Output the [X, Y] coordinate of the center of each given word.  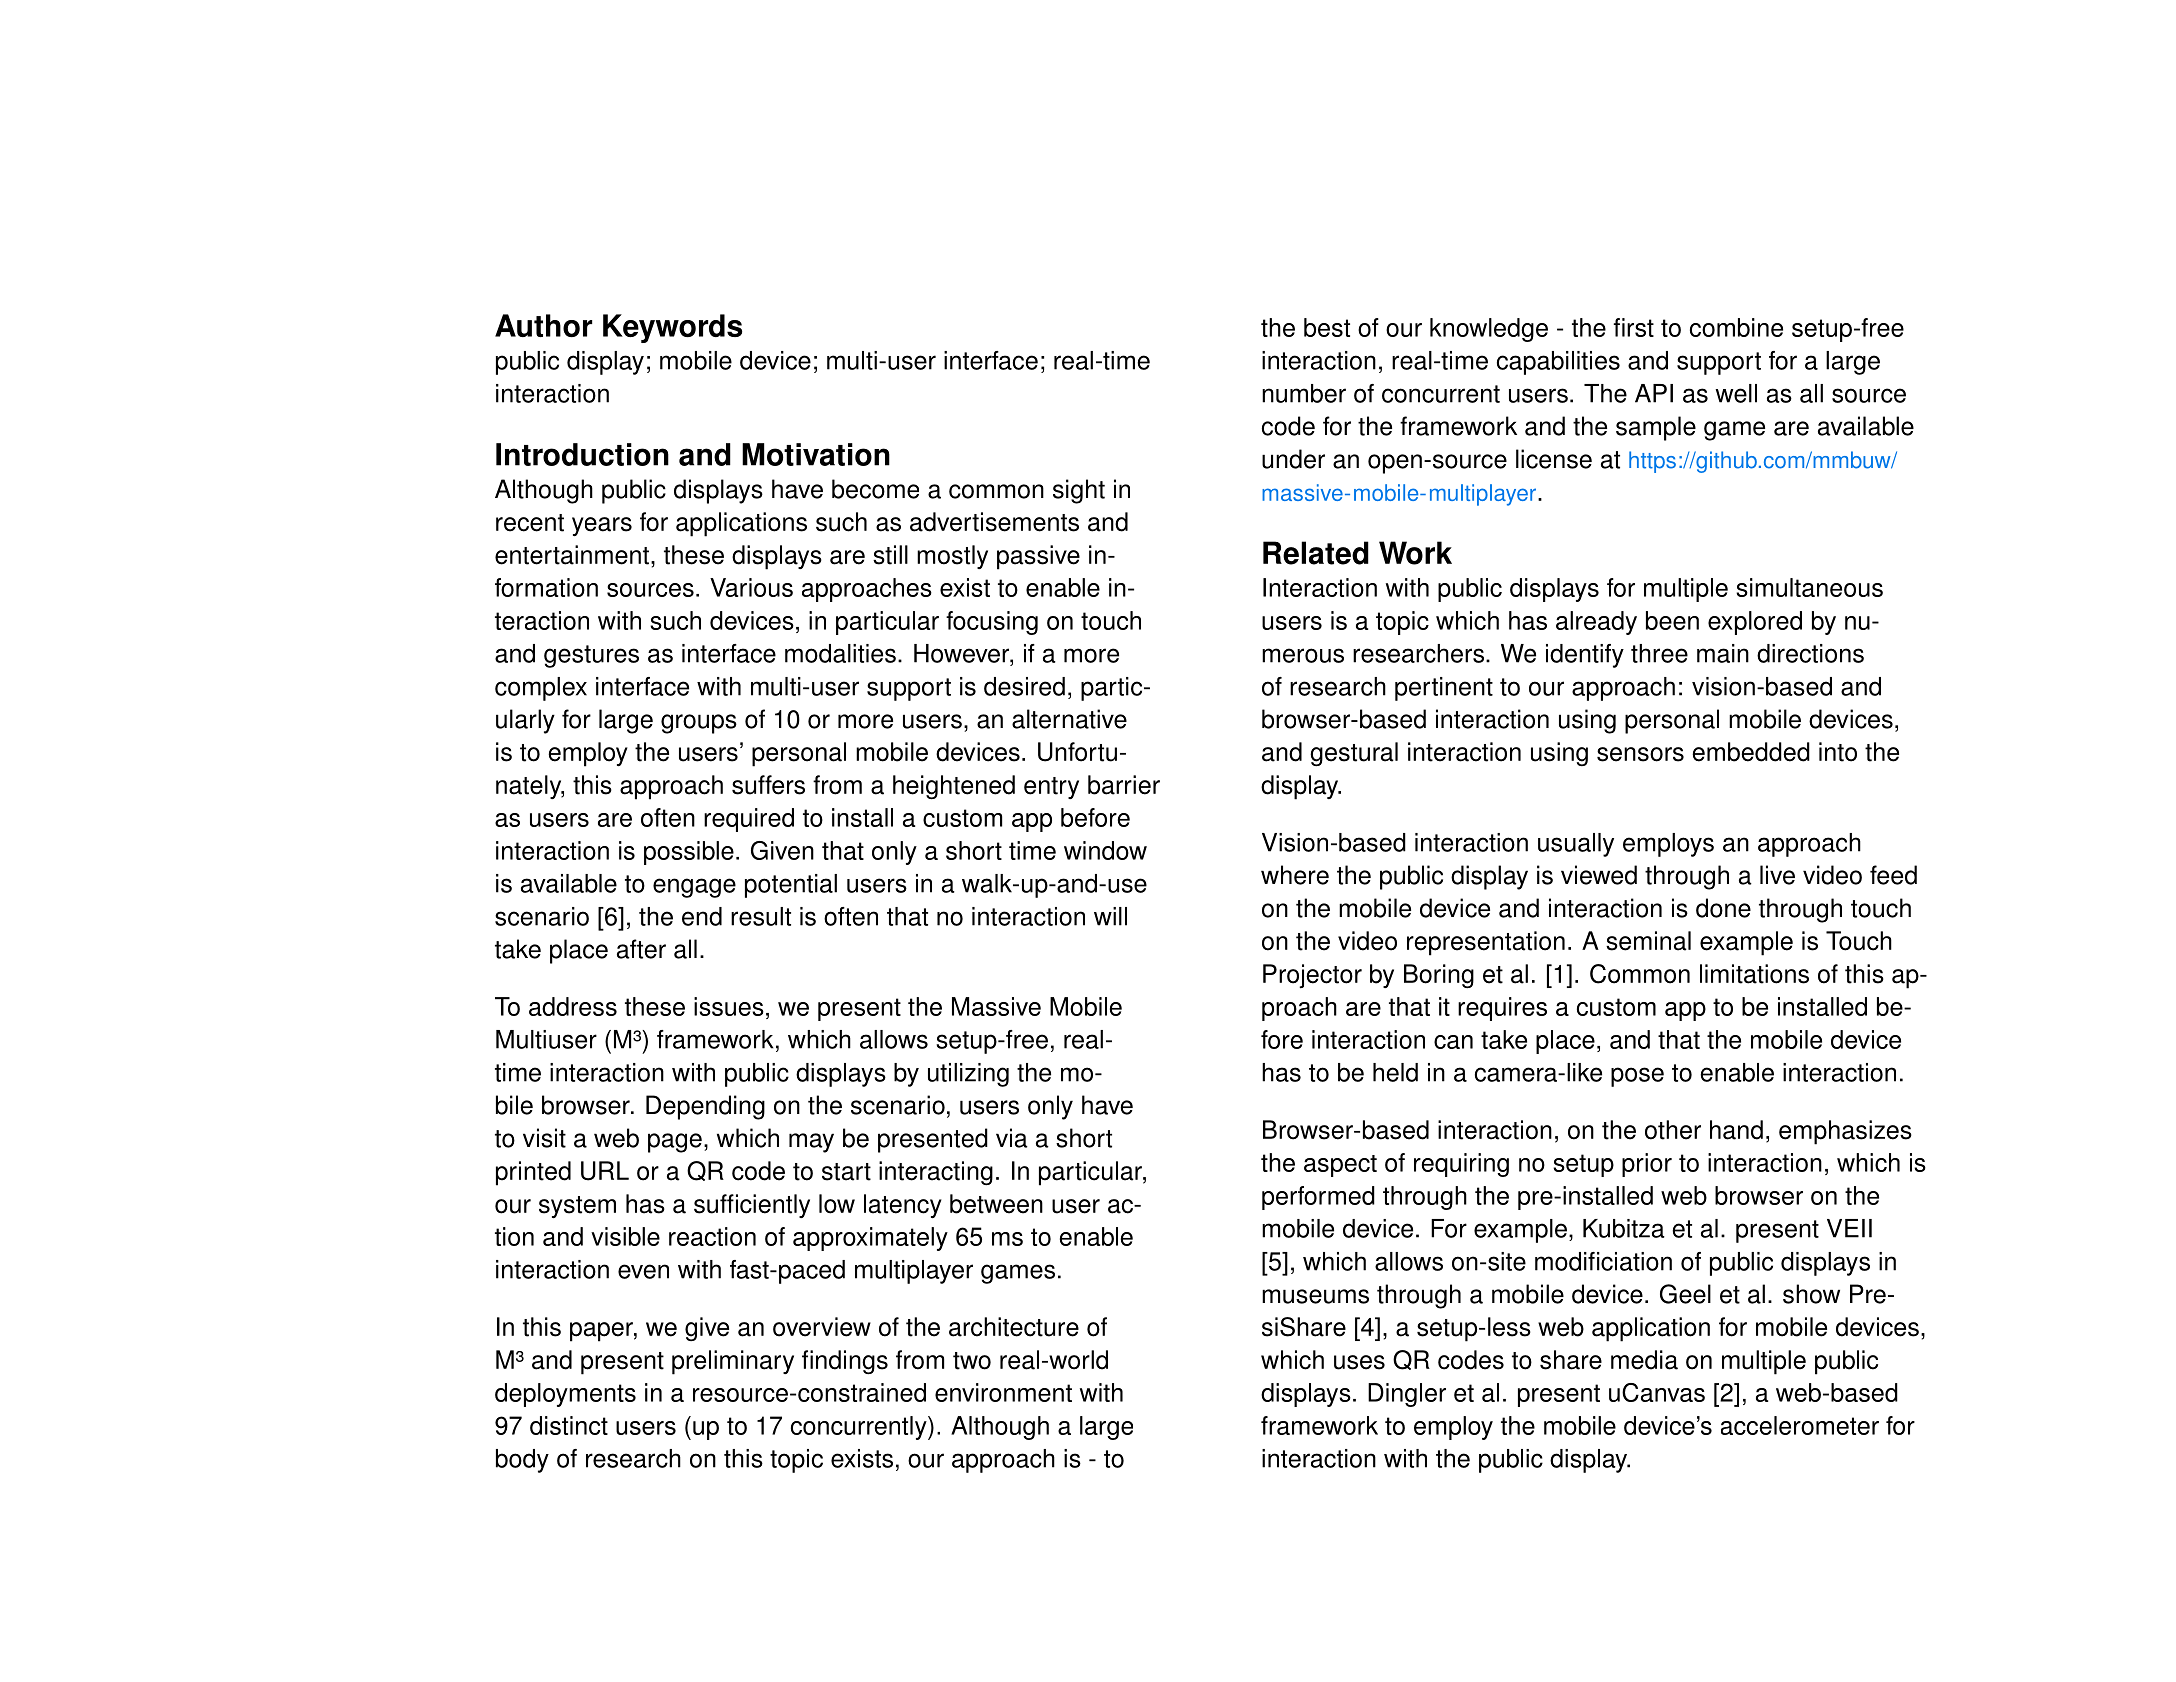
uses [1359, 1362]
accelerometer [1800, 1425]
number [1304, 393]
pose [1637, 1077]
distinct [569, 1425]
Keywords [672, 328]
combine [1736, 327]
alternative [1069, 719]
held [1395, 1072]
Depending [705, 1107]
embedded [1751, 752]
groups [699, 724]
